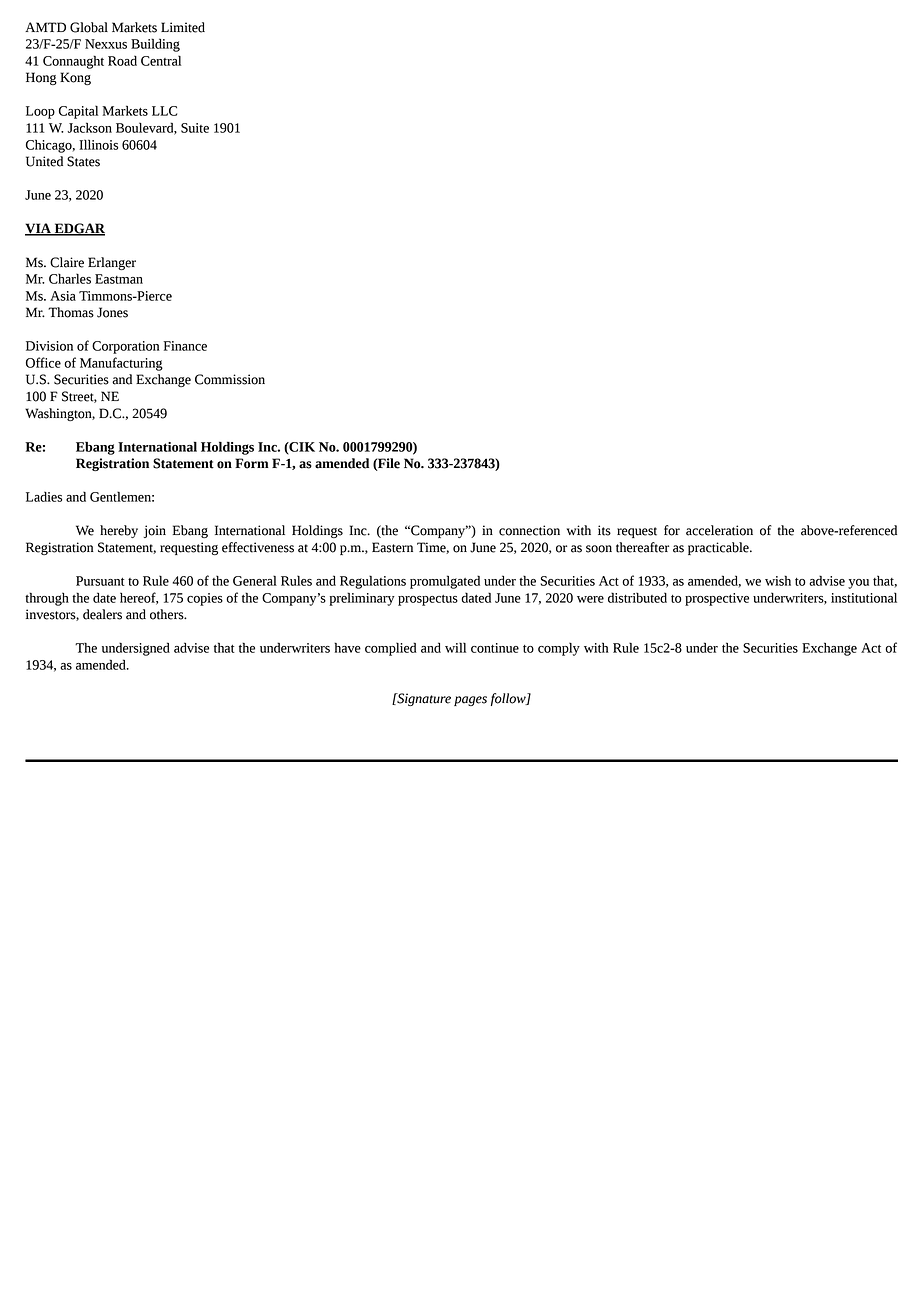  Describe the element at coordinates (183, 27) in the screenshot. I see `Limited` at that location.
